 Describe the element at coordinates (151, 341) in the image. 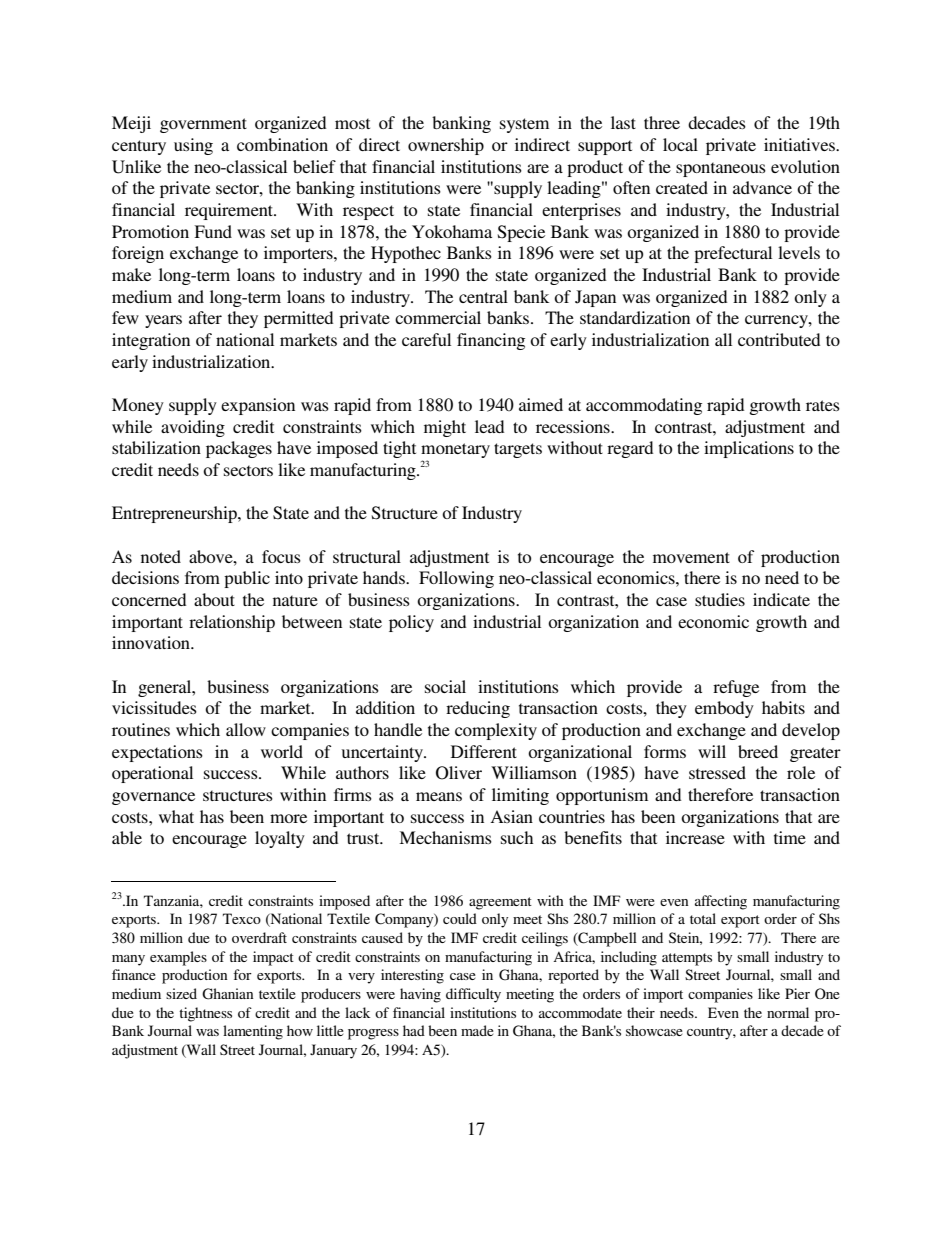

I see `integration` at that location.
